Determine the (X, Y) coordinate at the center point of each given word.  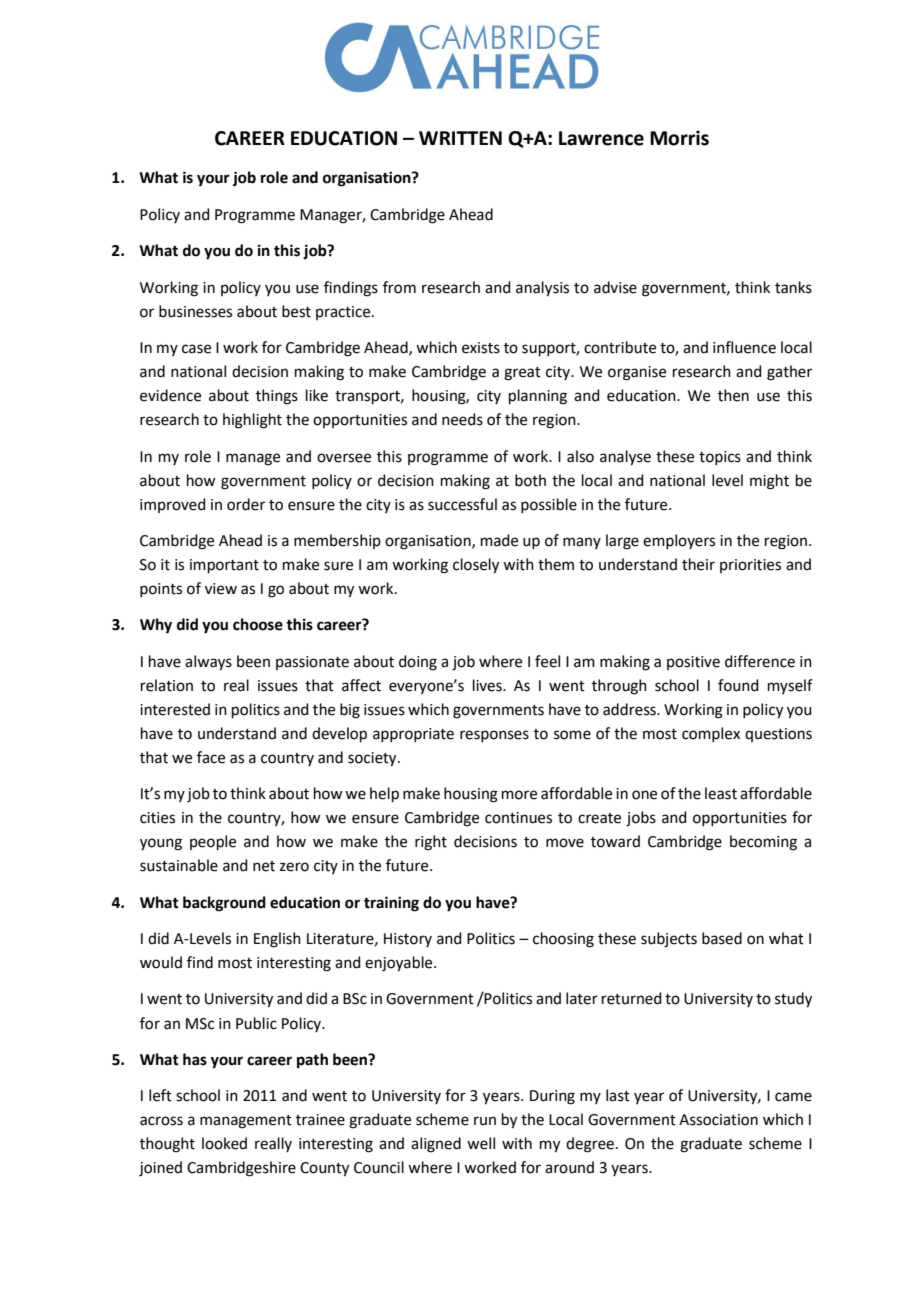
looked (224, 1143)
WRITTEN (460, 138)
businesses (195, 311)
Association (718, 1120)
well (481, 1143)
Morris (679, 138)
